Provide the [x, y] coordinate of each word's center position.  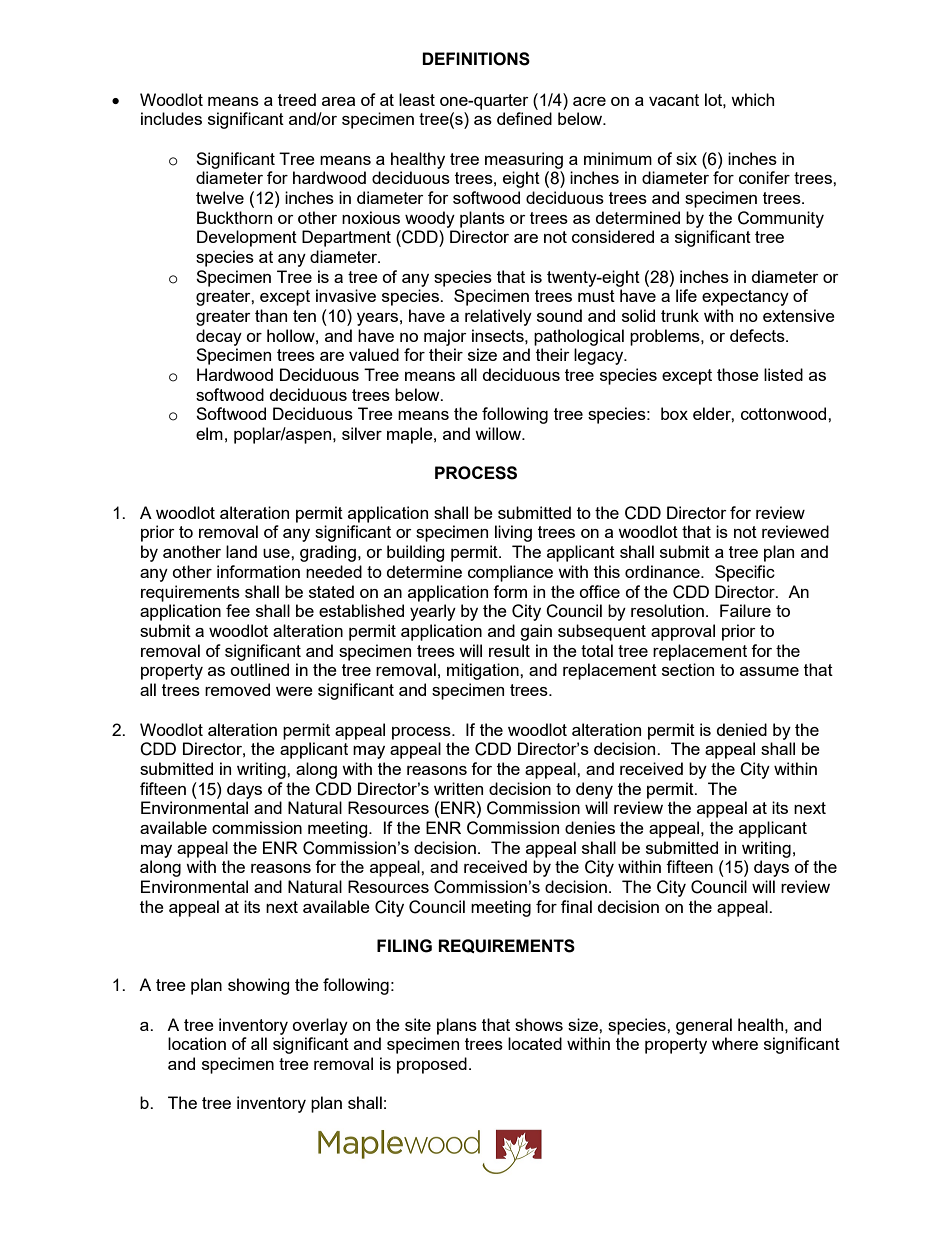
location [197, 1043]
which [752, 99]
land [241, 551]
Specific [745, 573]
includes [171, 118]
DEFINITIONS [476, 59]
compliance [510, 573]
